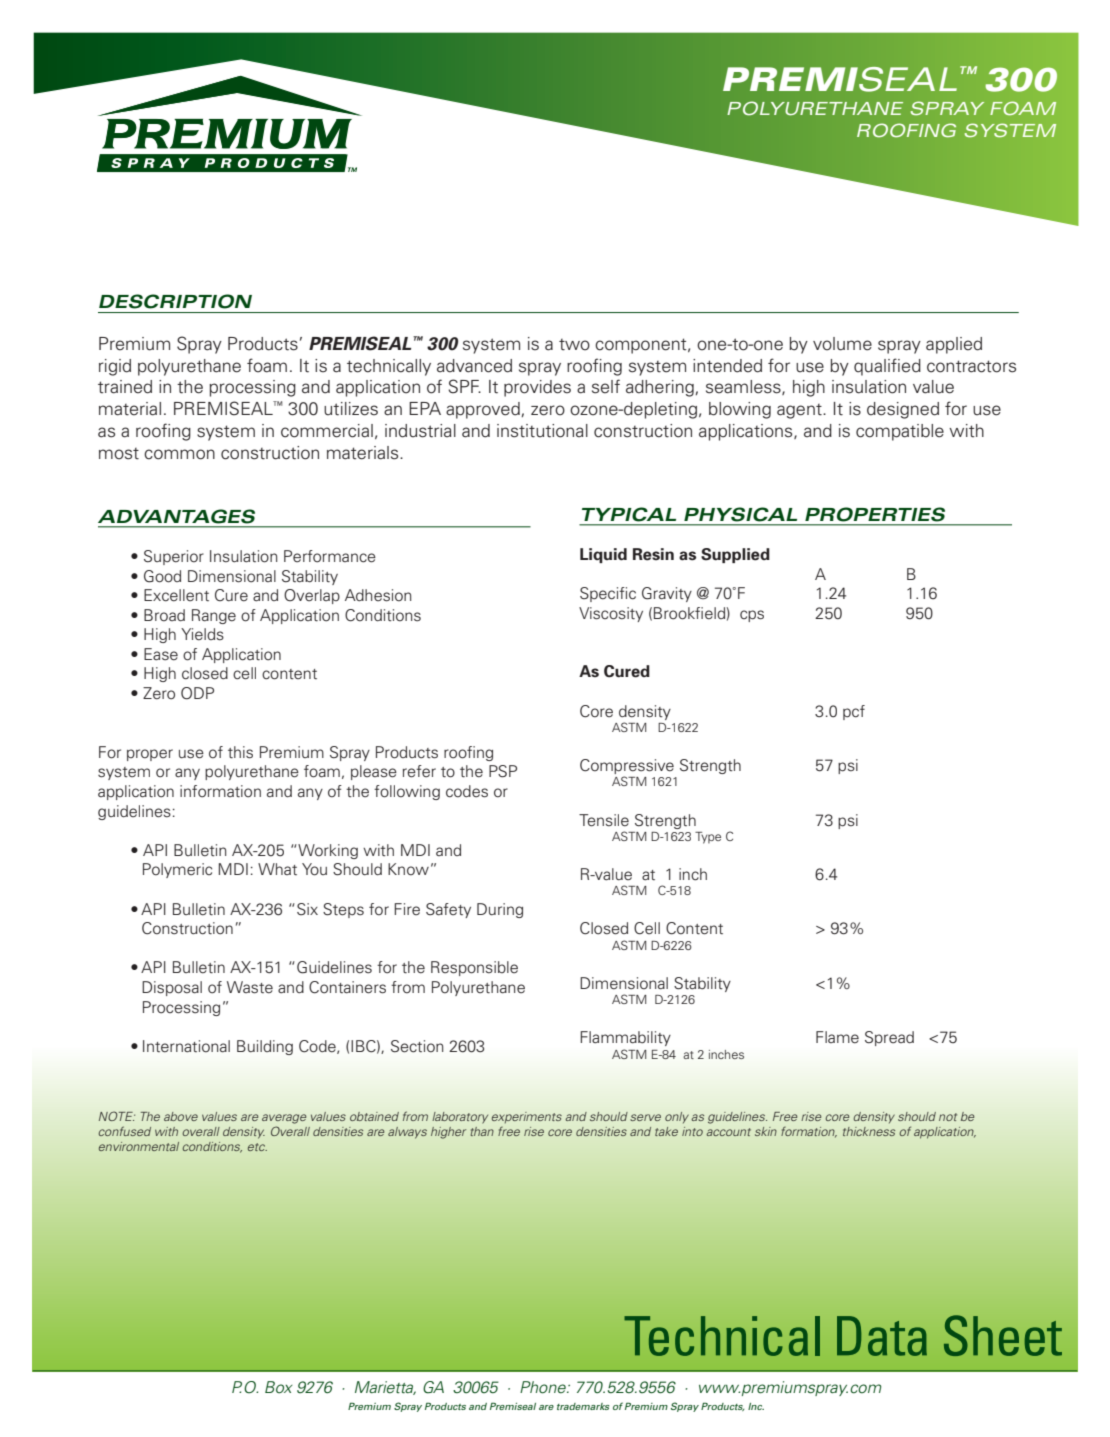 This image has height=1437, width=1110. I want to click on Phone, so click(544, 1387).
